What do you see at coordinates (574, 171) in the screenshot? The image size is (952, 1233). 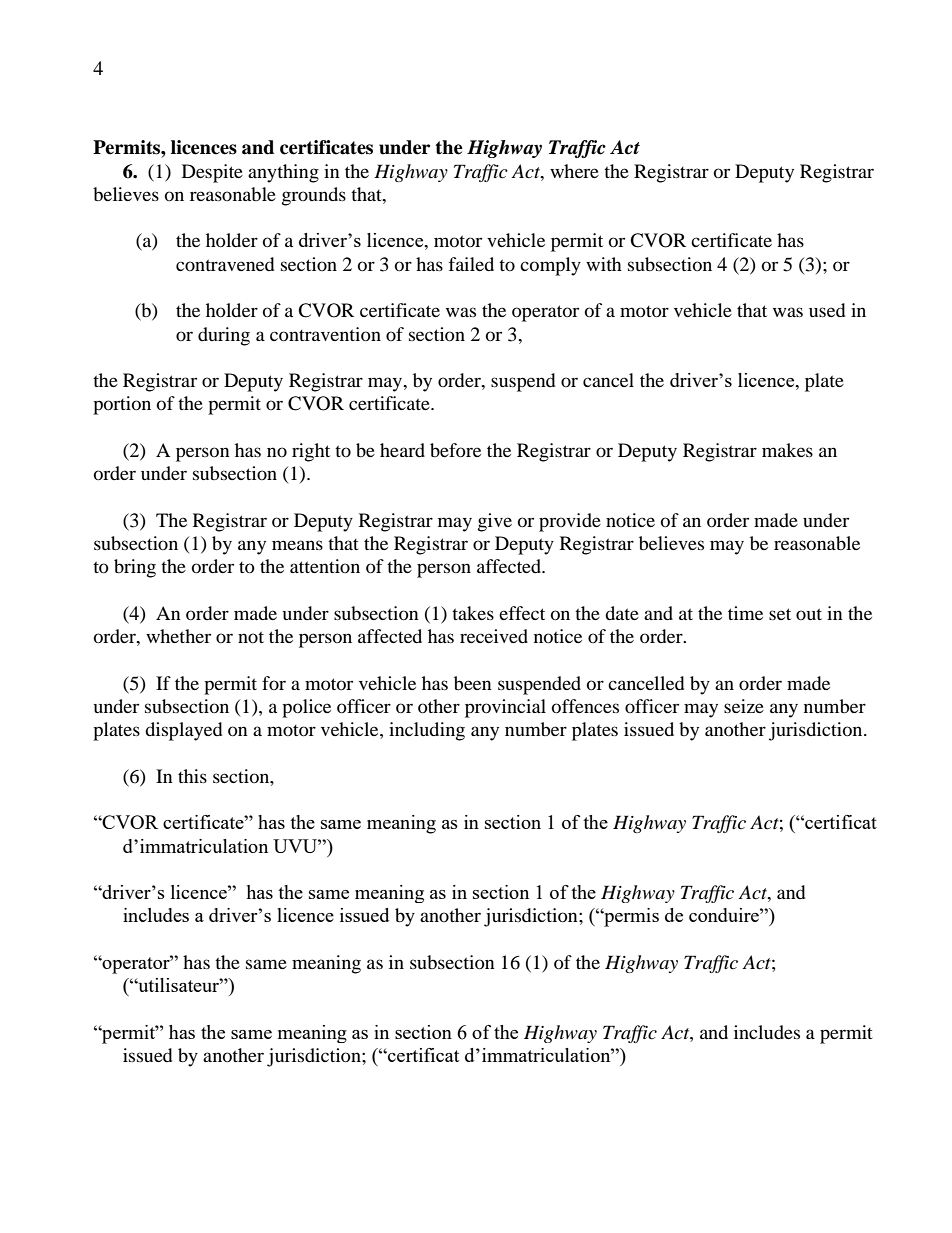 I see `where` at bounding box center [574, 171].
